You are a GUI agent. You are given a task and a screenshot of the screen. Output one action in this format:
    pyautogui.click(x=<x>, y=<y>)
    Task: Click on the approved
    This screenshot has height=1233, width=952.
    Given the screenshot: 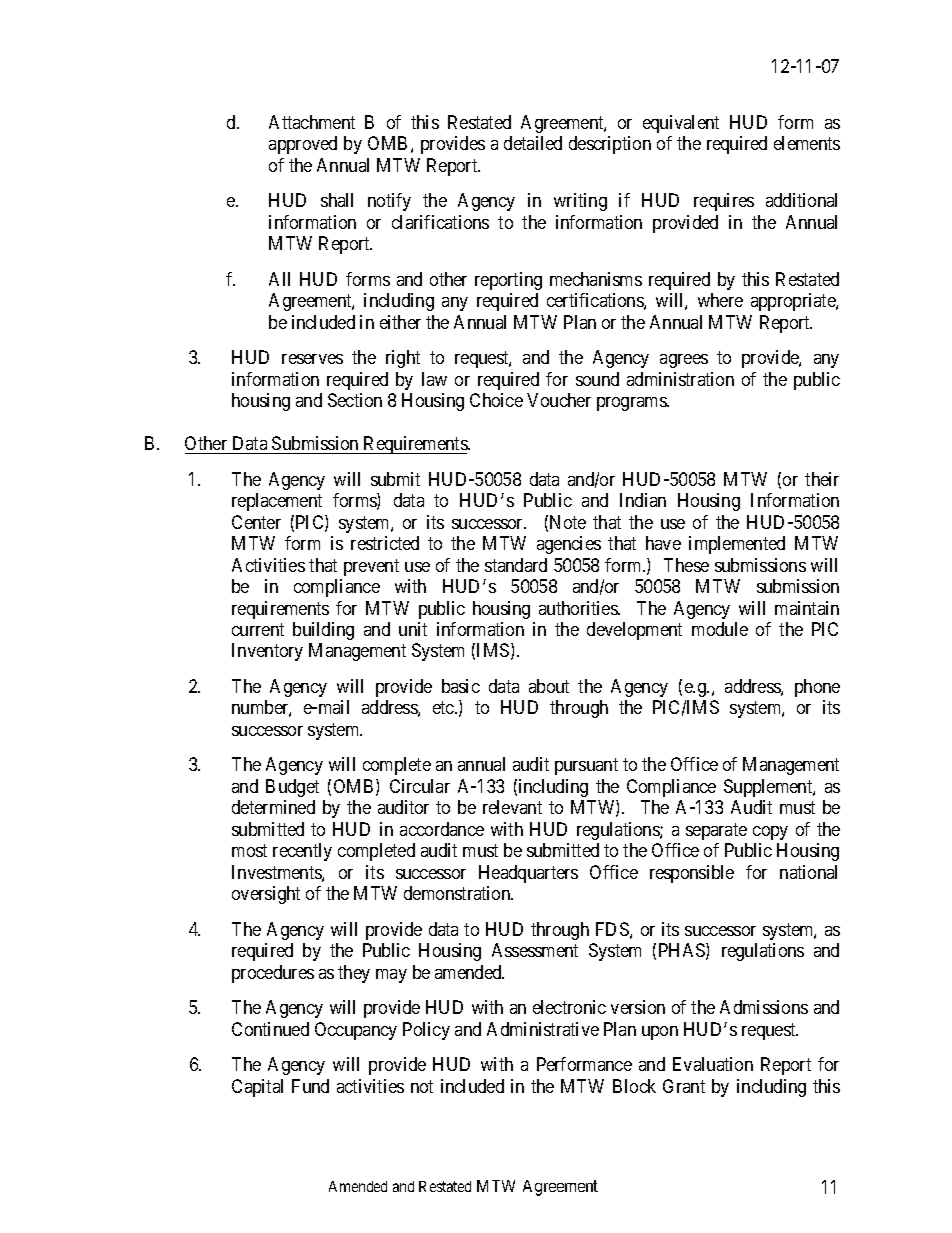 What is the action you would take?
    pyautogui.click(x=303, y=145)
